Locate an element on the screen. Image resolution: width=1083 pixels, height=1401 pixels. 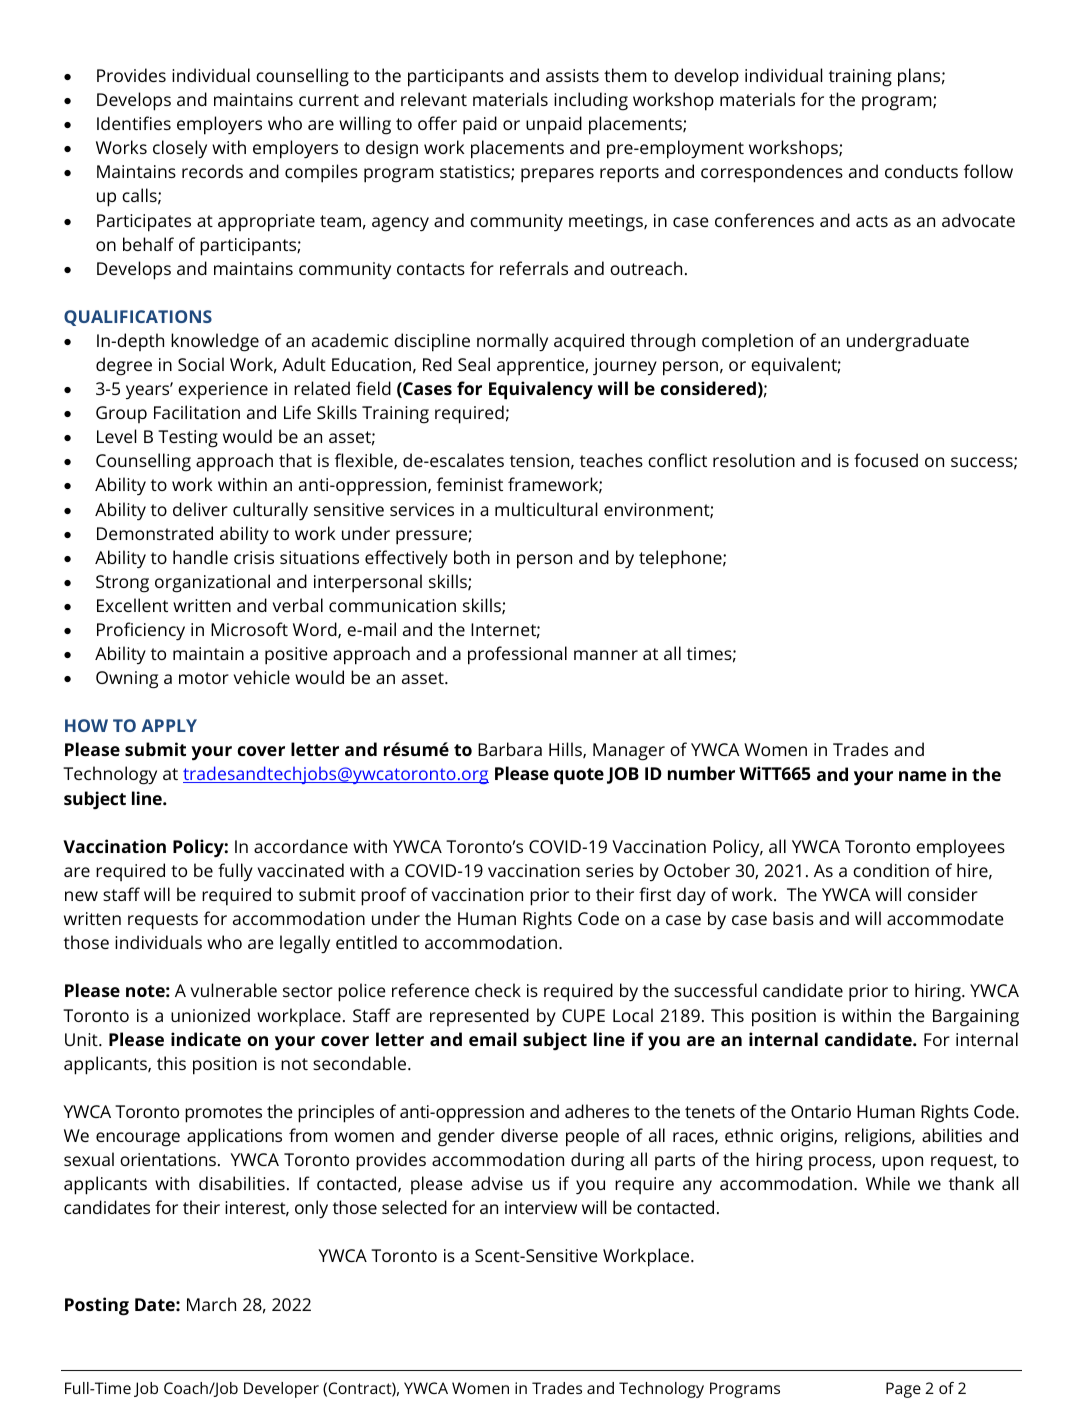
multicultural is located at coordinates (546, 509).
